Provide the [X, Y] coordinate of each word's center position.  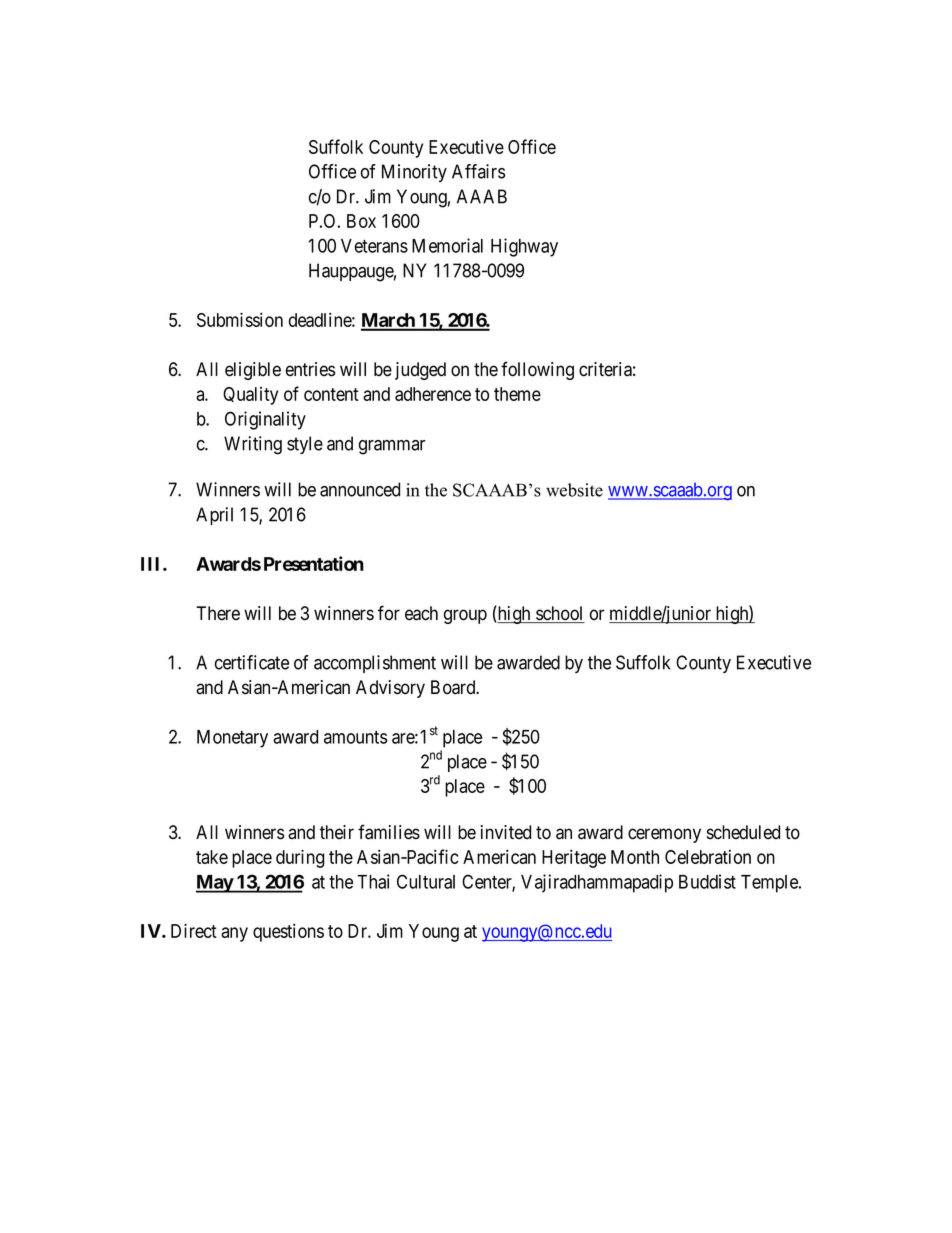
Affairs [478, 171]
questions [288, 932]
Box [361, 221]
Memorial [447, 245]
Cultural [426, 881]
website [574, 490]
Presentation [314, 563]
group [465, 616]
